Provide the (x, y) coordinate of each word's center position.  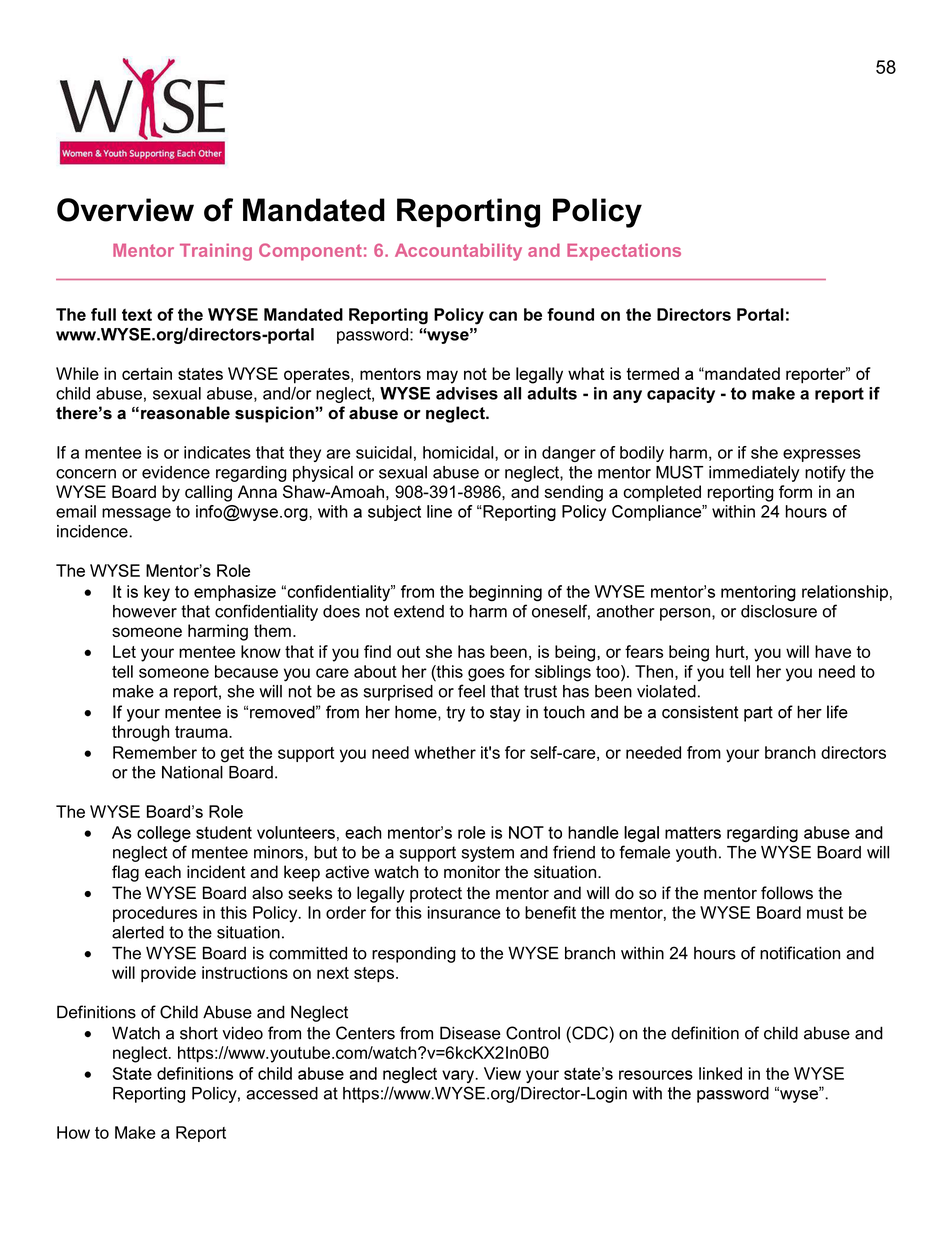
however (145, 611)
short (199, 1033)
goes (486, 675)
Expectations (624, 252)
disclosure (779, 611)
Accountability (458, 252)
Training (216, 252)
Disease (470, 1033)
